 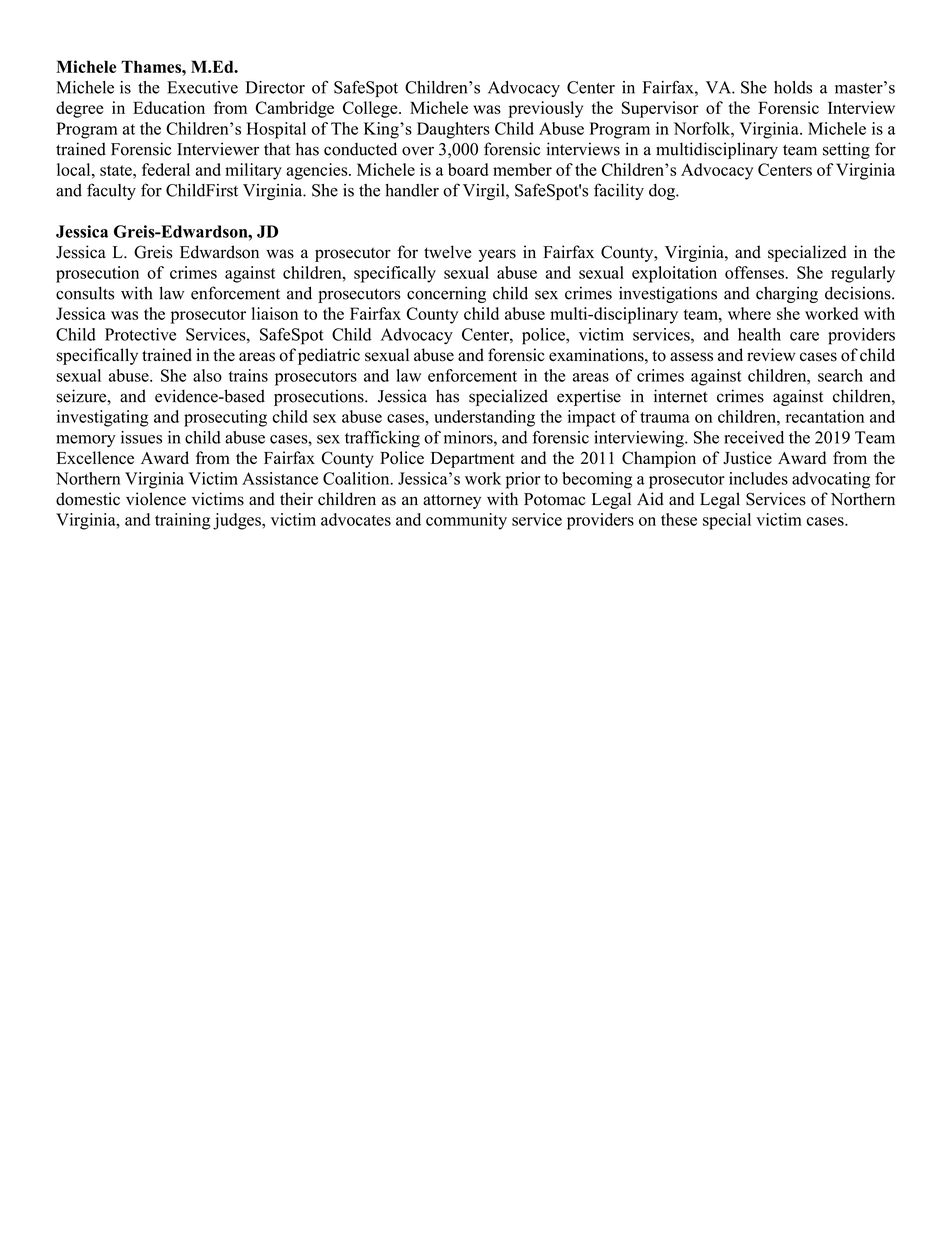 What do you see at coordinates (793, 87) in the page?
I see `holds` at bounding box center [793, 87].
